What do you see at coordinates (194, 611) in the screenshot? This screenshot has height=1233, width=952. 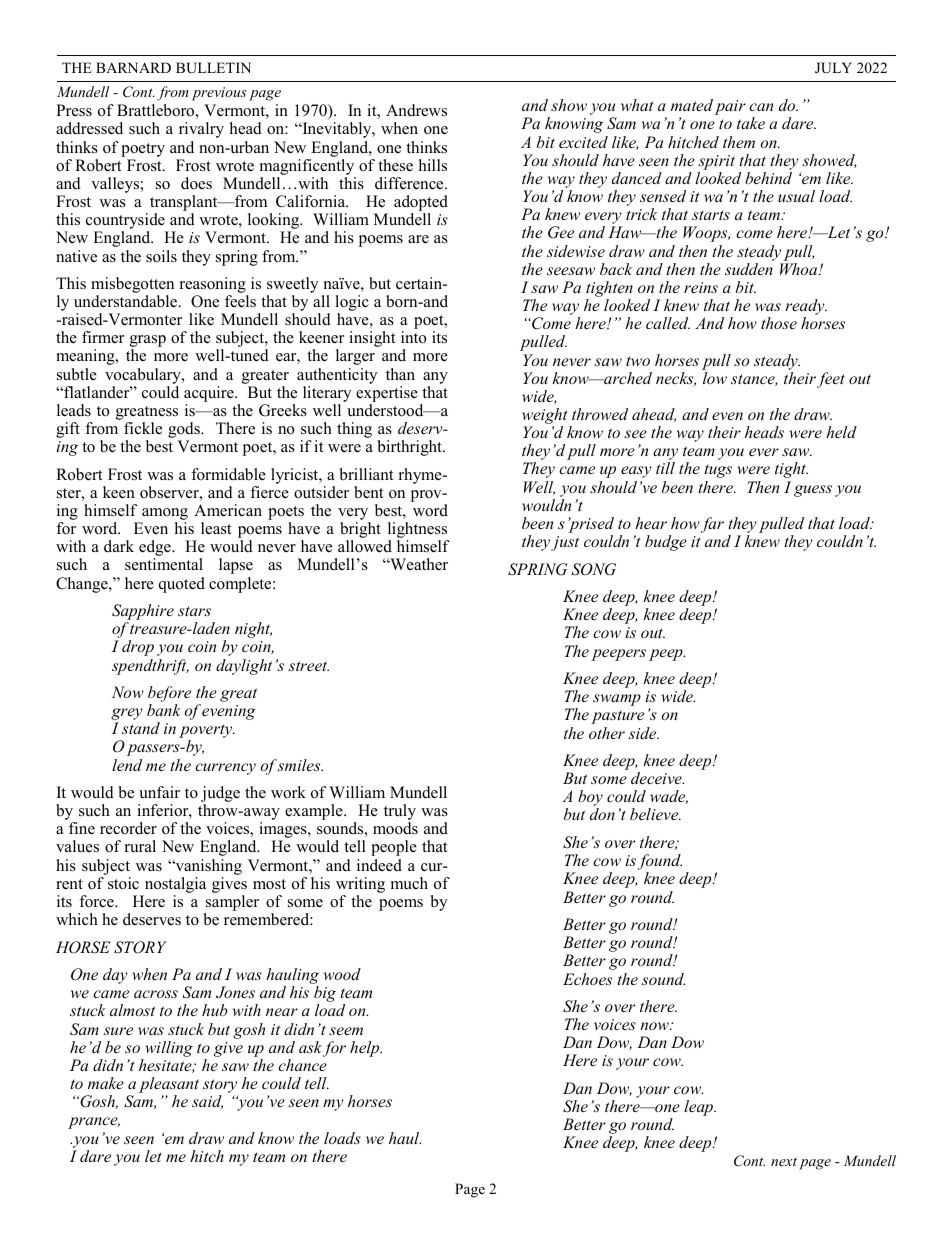 I see `stars` at bounding box center [194, 611].
